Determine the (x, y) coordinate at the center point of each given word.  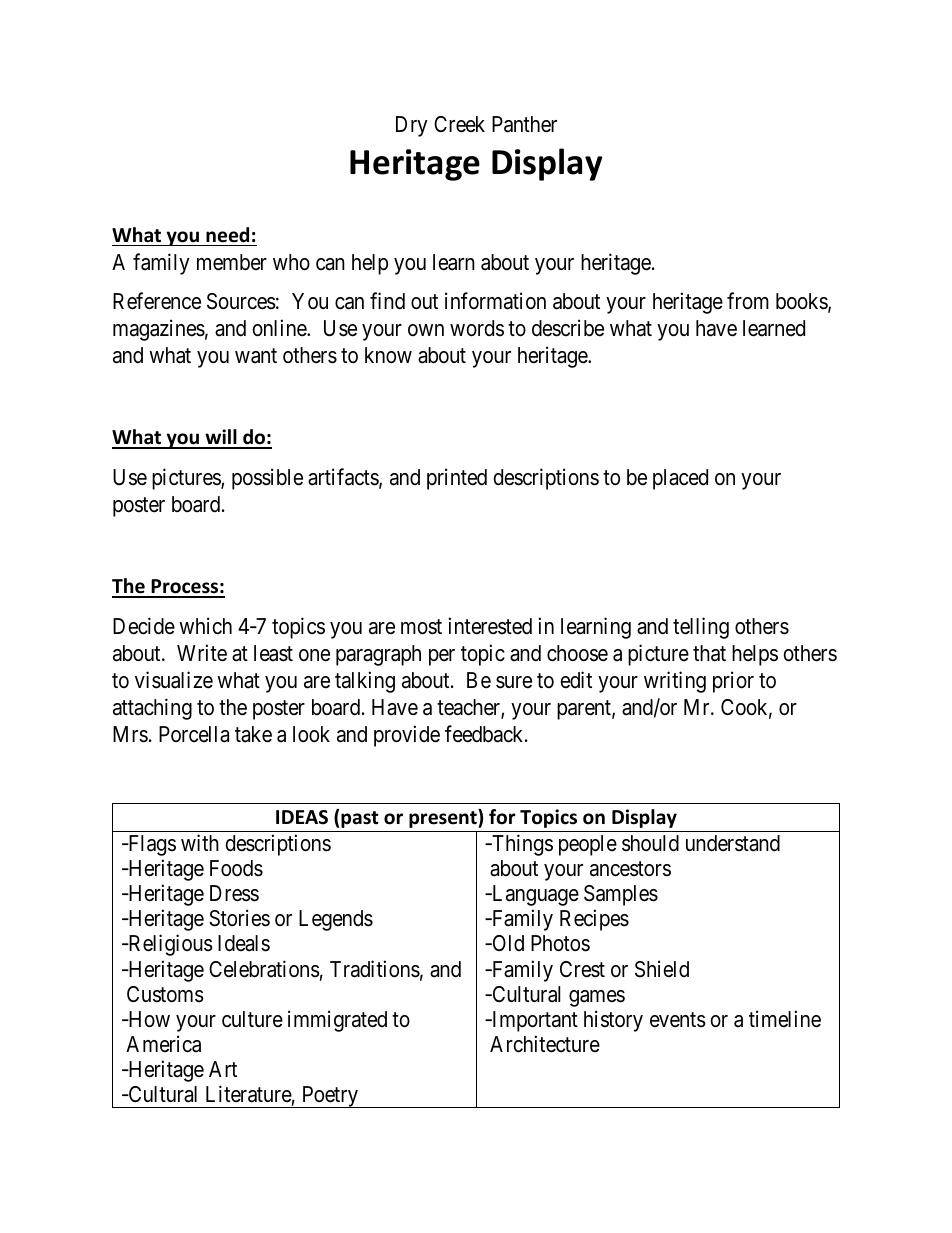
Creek (459, 124)
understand (733, 843)
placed (680, 479)
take (253, 734)
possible (267, 479)
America (163, 1044)
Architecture (545, 1044)
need (227, 235)
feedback (485, 734)
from (748, 301)
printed (457, 479)
